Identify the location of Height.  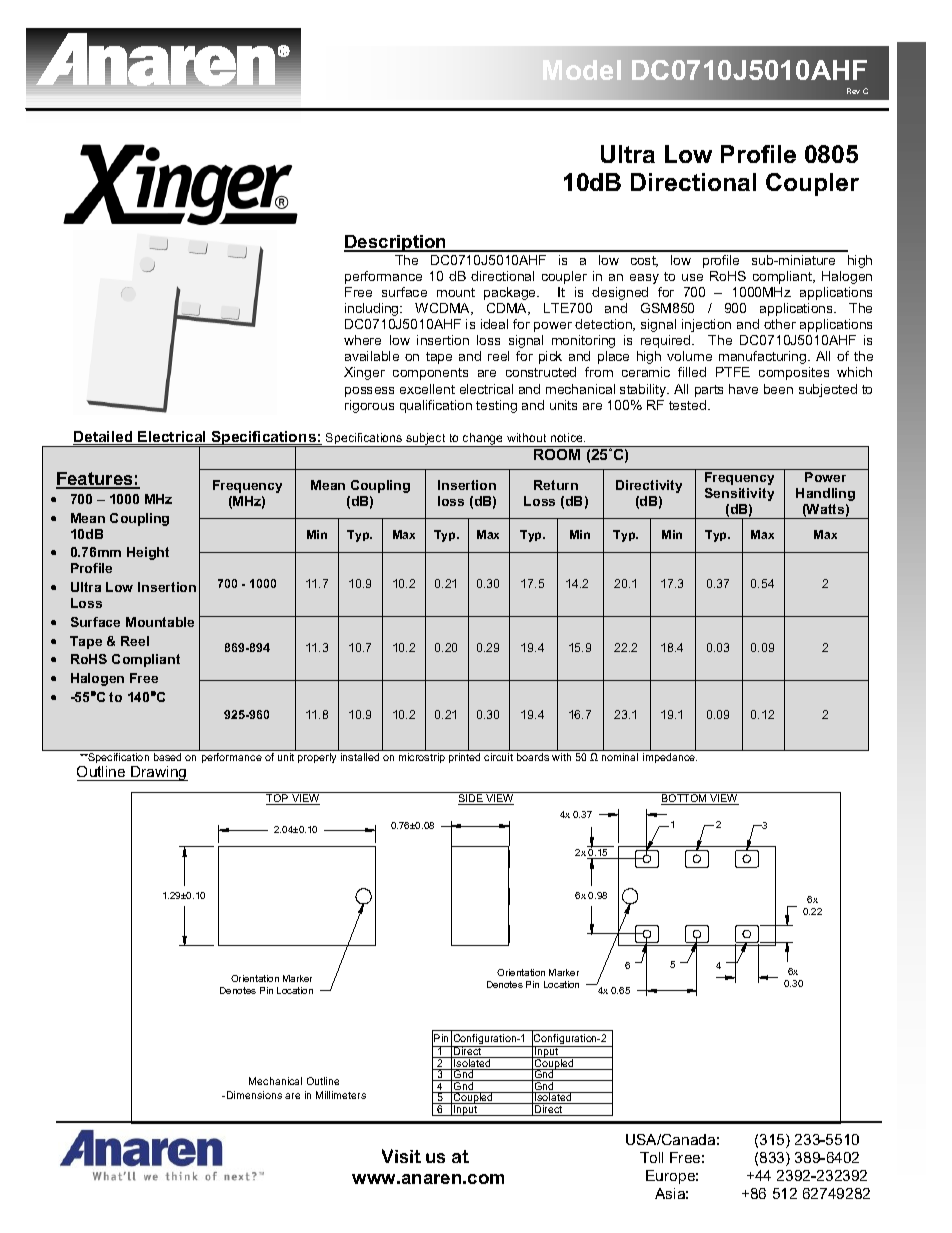
(148, 553).
